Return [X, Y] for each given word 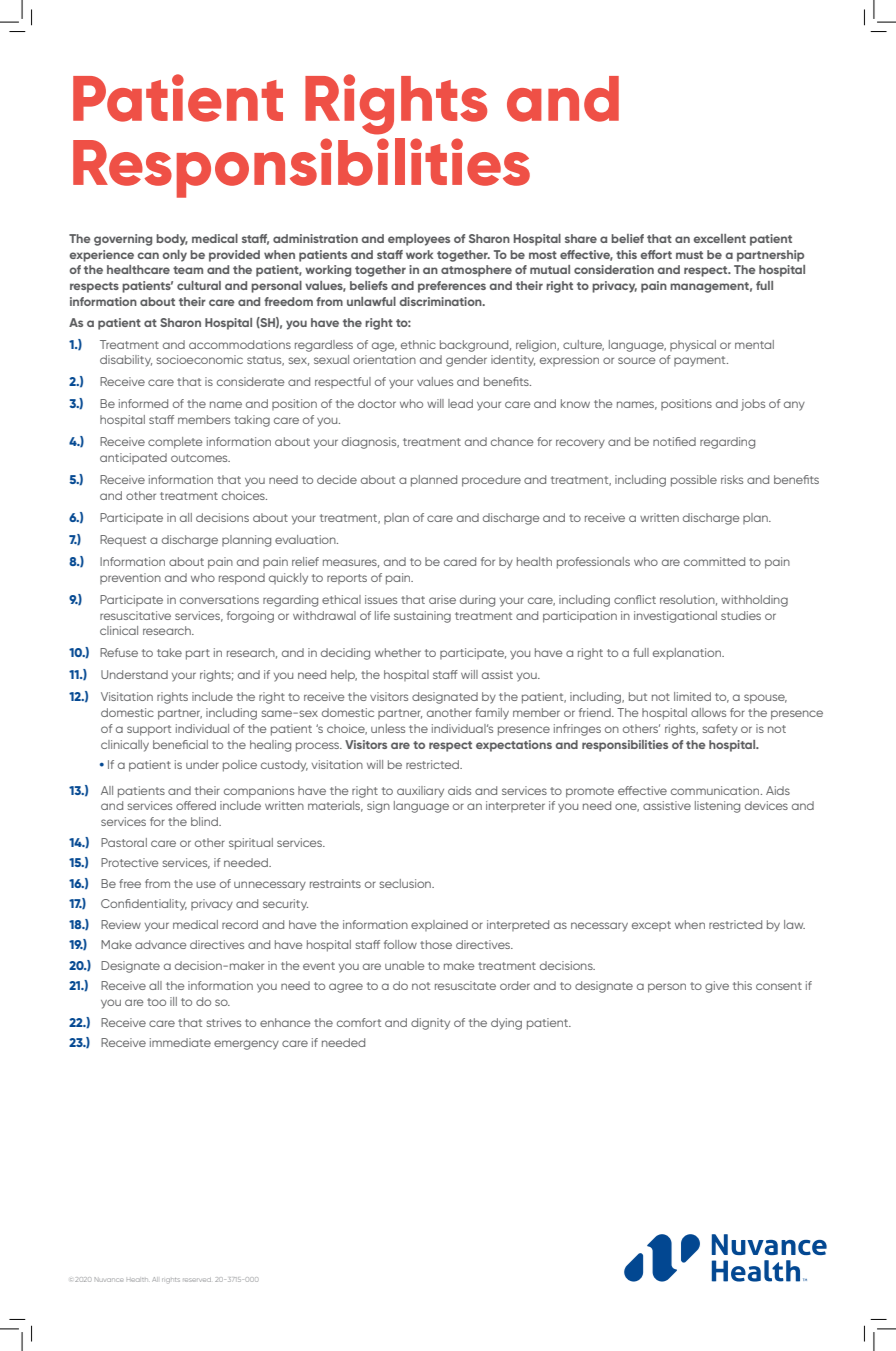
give [717, 987]
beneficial [180, 744]
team [188, 270]
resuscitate [465, 985]
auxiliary [420, 792]
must [689, 255]
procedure [491, 481]
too [156, 1002]
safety [720, 730]
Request [123, 540]
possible [694, 481]
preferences [452, 287]
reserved [197, 1280]
